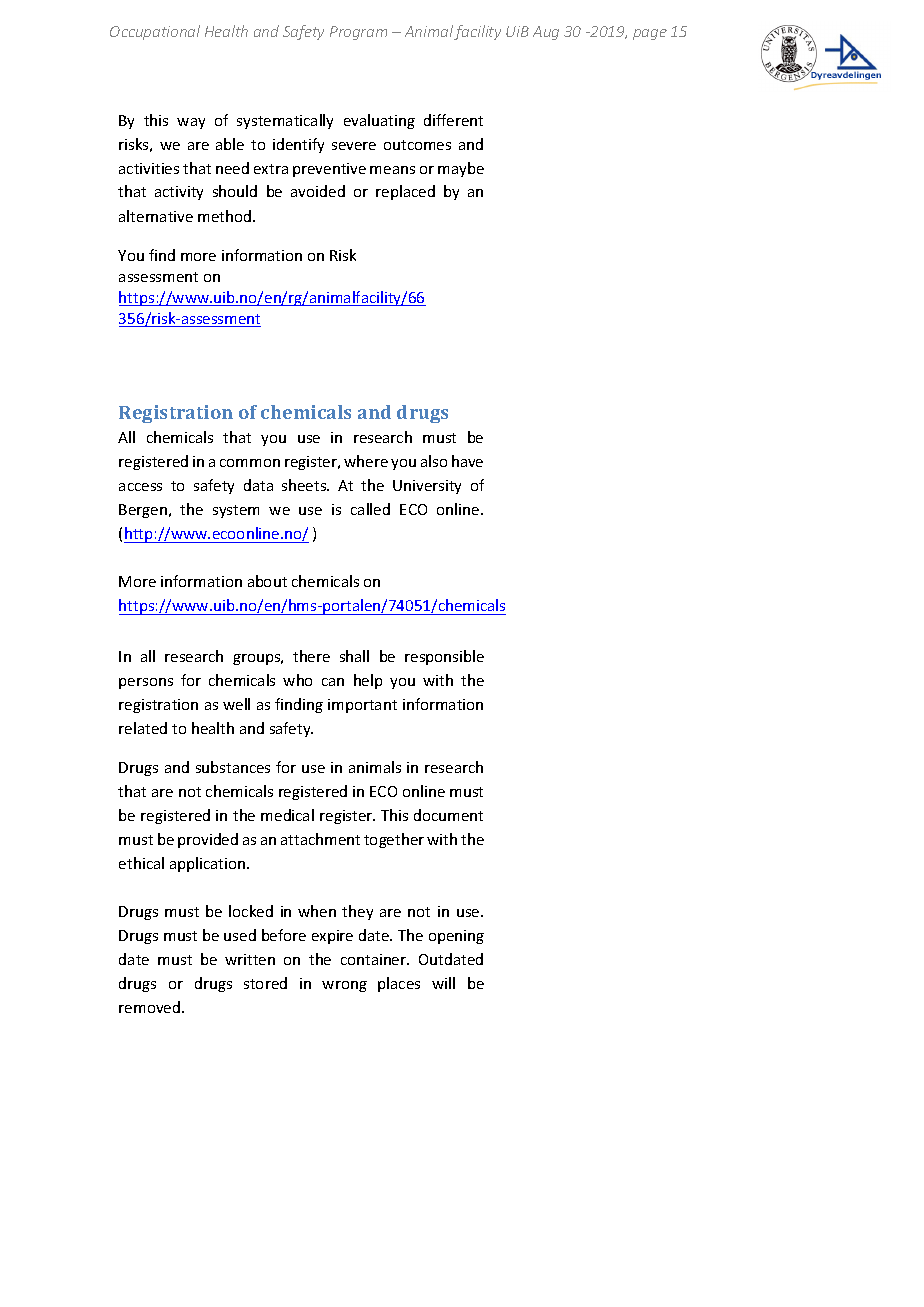 This document has width=924, height=1307. Describe the element at coordinates (358, 33) in the document. I see `Program` at that location.
